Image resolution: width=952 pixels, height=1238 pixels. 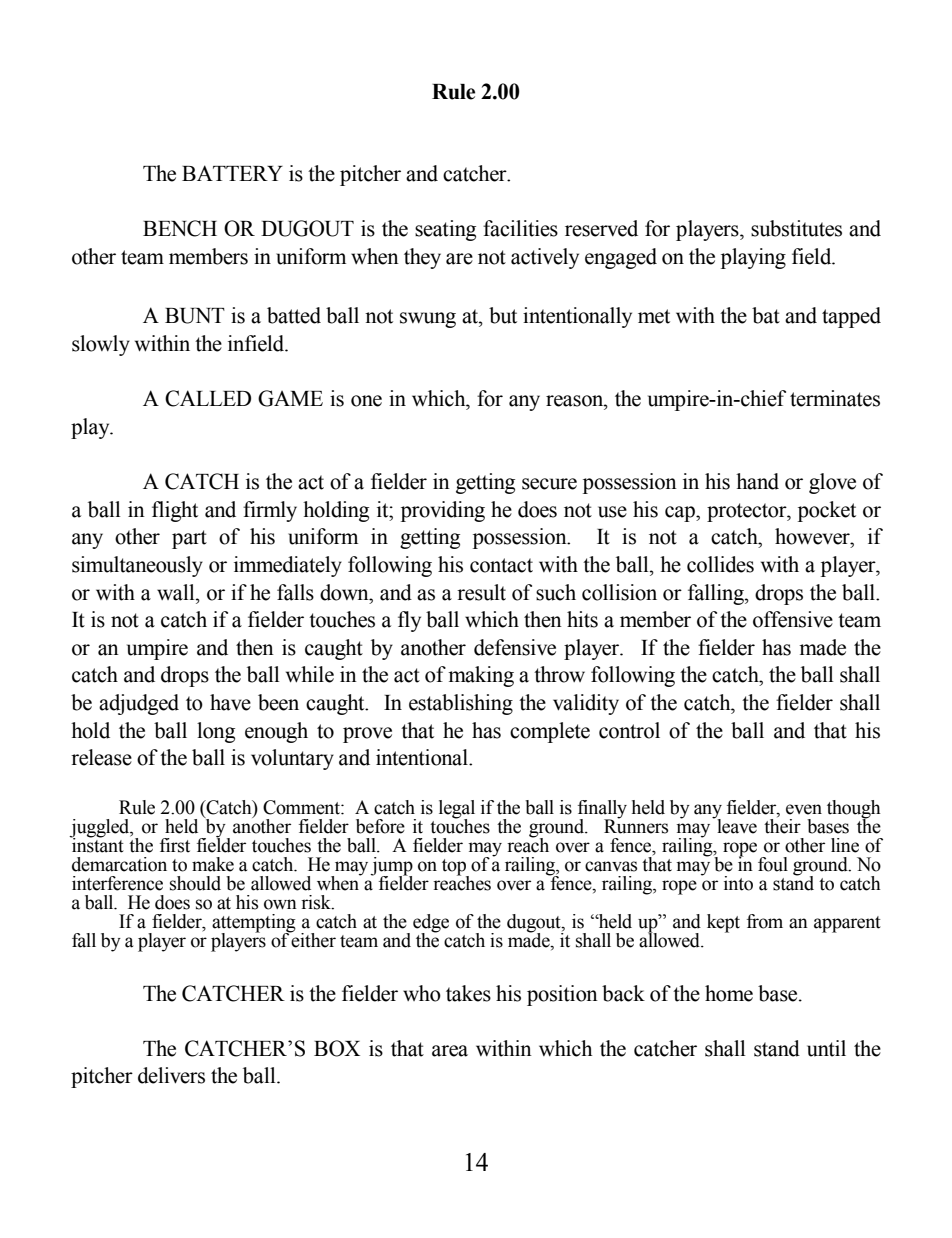 What do you see at coordinates (445, 230) in the screenshot?
I see `seating` at bounding box center [445, 230].
